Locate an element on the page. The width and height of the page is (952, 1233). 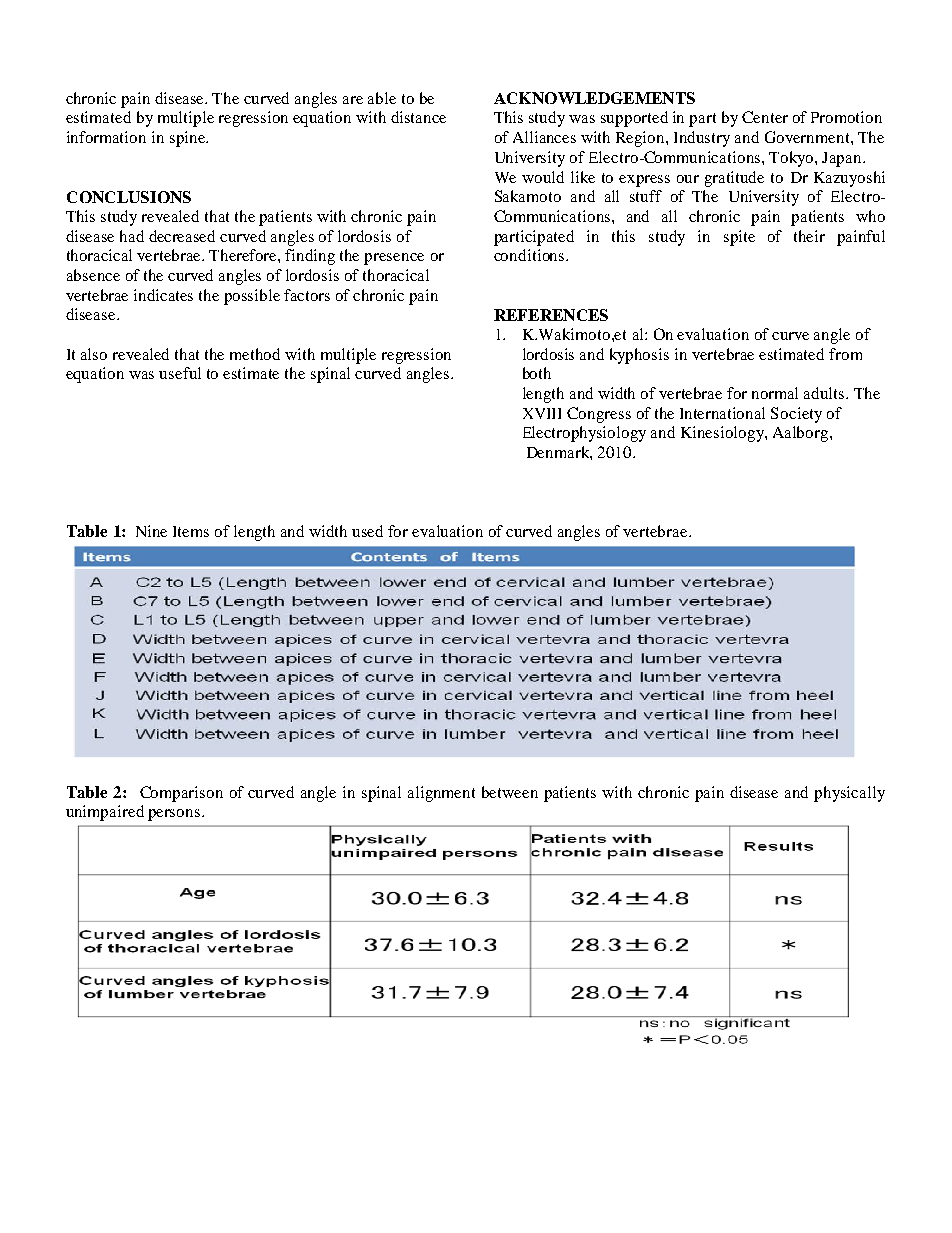
distance is located at coordinates (418, 117).
